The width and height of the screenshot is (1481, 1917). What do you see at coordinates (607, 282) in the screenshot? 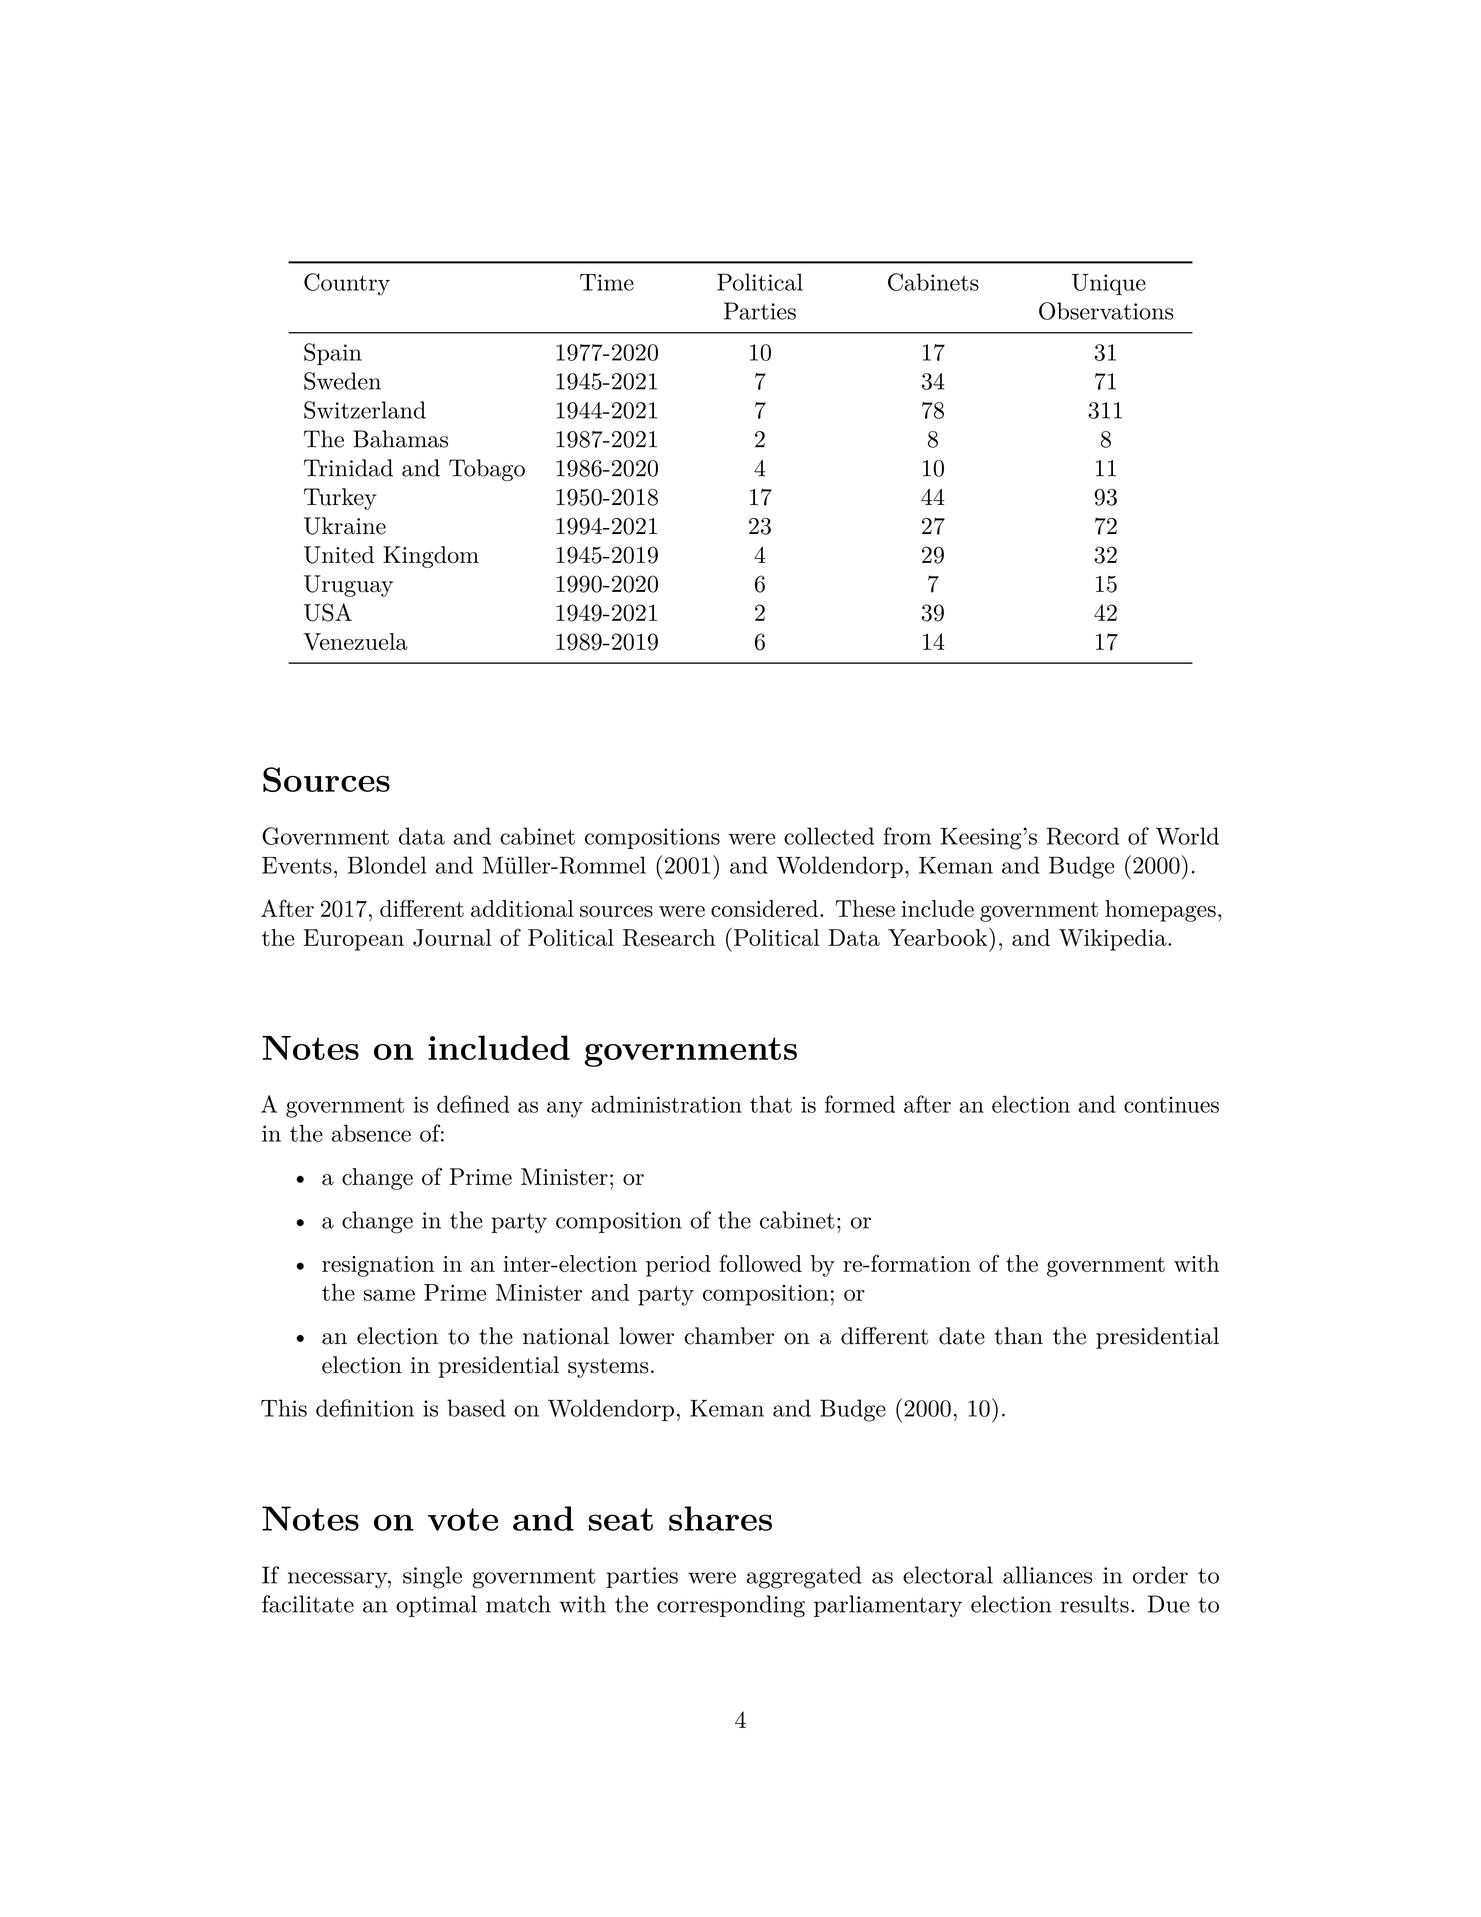
I see `Time` at bounding box center [607, 282].
